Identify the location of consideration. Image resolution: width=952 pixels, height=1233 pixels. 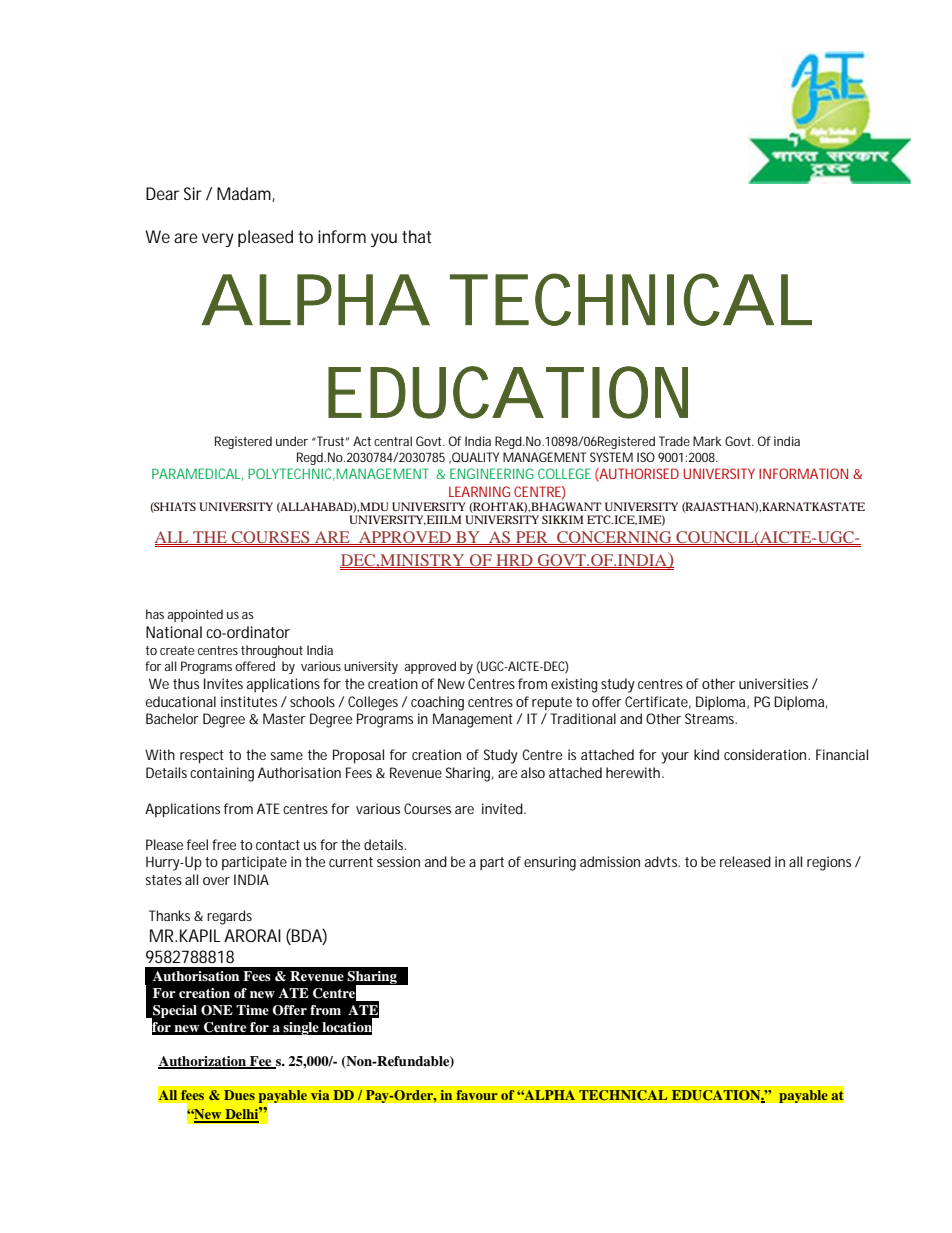
(766, 754).
